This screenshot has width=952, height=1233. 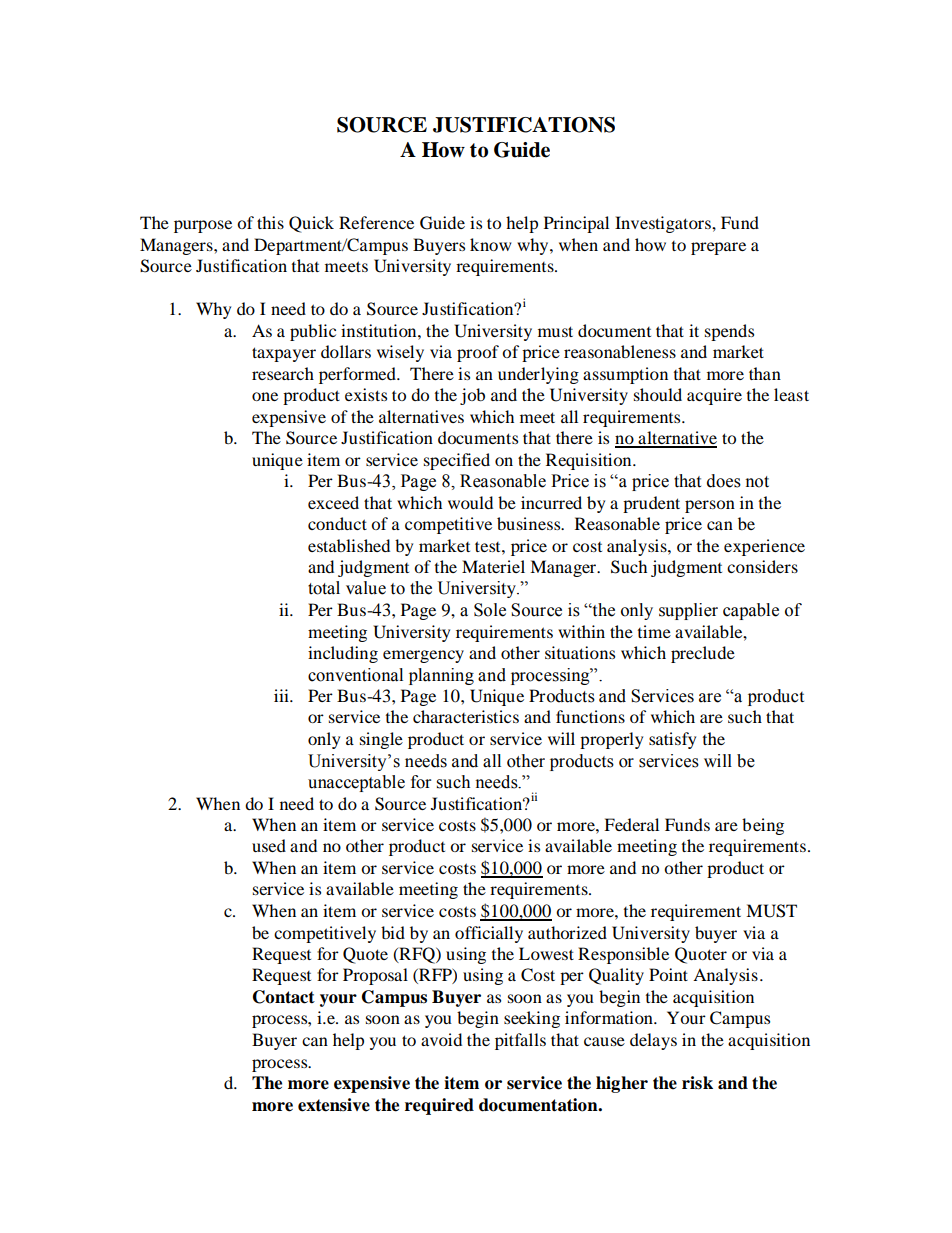 What do you see at coordinates (265, 396) in the screenshot?
I see `one` at bounding box center [265, 396].
